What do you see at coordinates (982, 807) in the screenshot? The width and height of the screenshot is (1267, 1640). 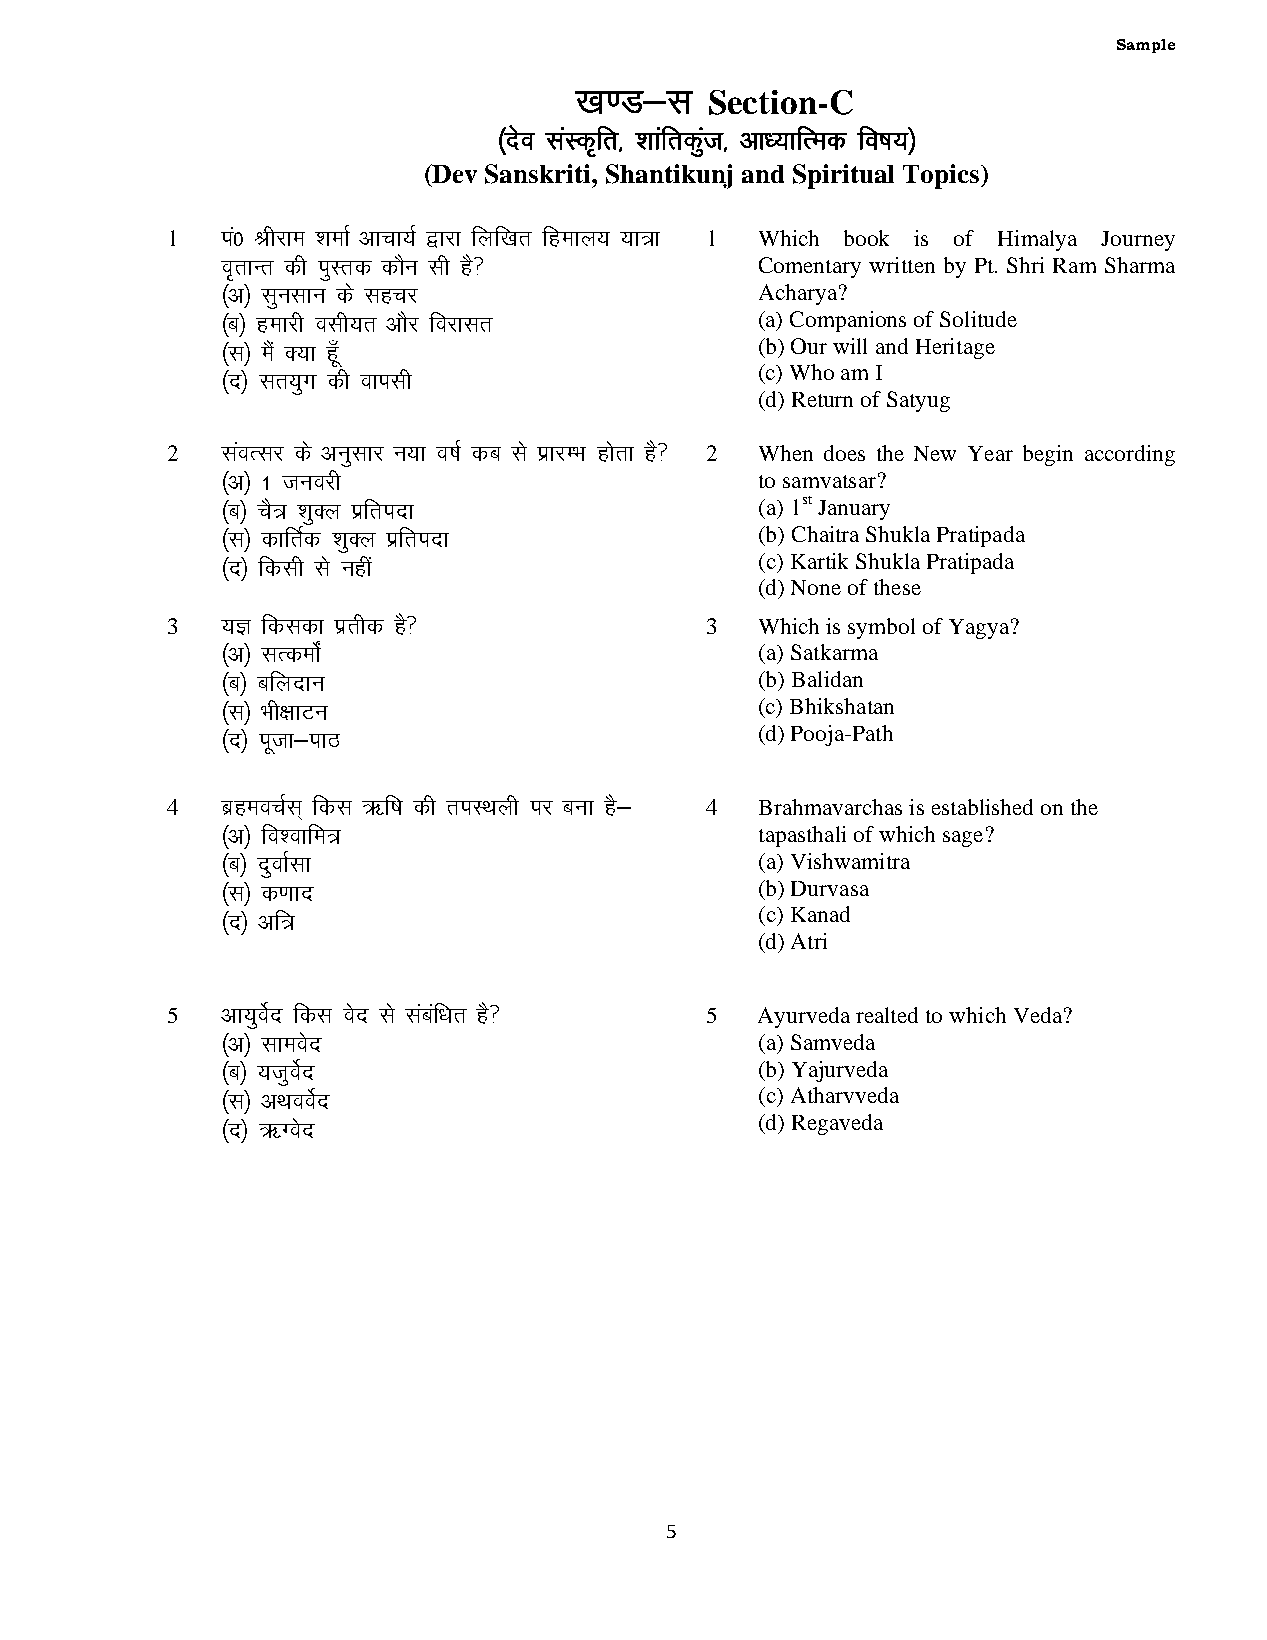 I see `established` at bounding box center [982, 807].
